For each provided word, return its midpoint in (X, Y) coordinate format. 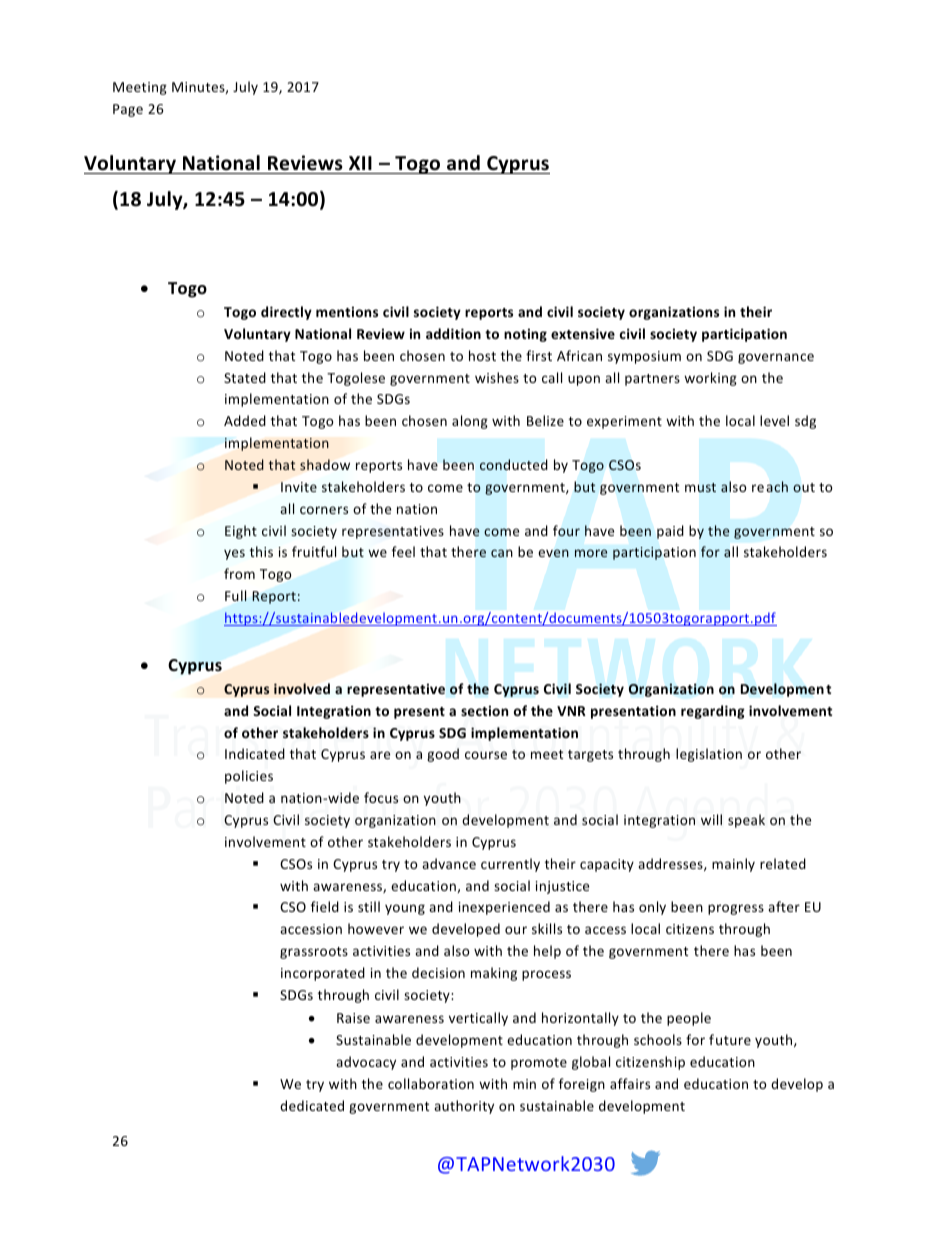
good (443, 755)
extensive (583, 333)
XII (360, 163)
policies (249, 777)
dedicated (312, 1105)
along (470, 422)
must (700, 487)
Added (245, 420)
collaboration (431, 1083)
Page (128, 110)
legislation (709, 755)
